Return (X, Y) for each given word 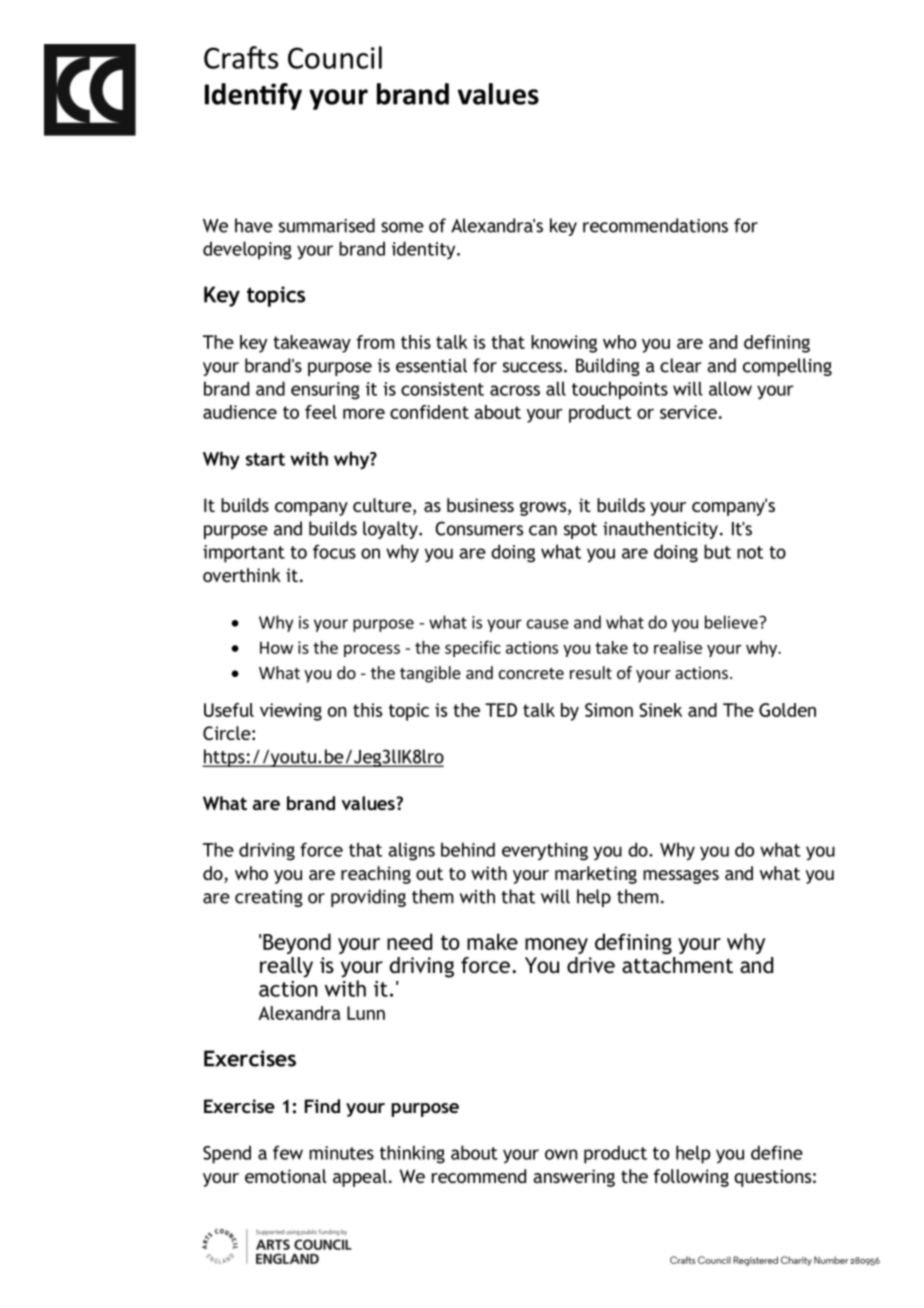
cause (548, 624)
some (402, 227)
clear (681, 365)
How (276, 647)
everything (545, 851)
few (288, 1152)
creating (269, 898)
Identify (253, 96)
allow (730, 388)
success (532, 367)
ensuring (325, 391)
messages (681, 877)
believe (732, 622)
